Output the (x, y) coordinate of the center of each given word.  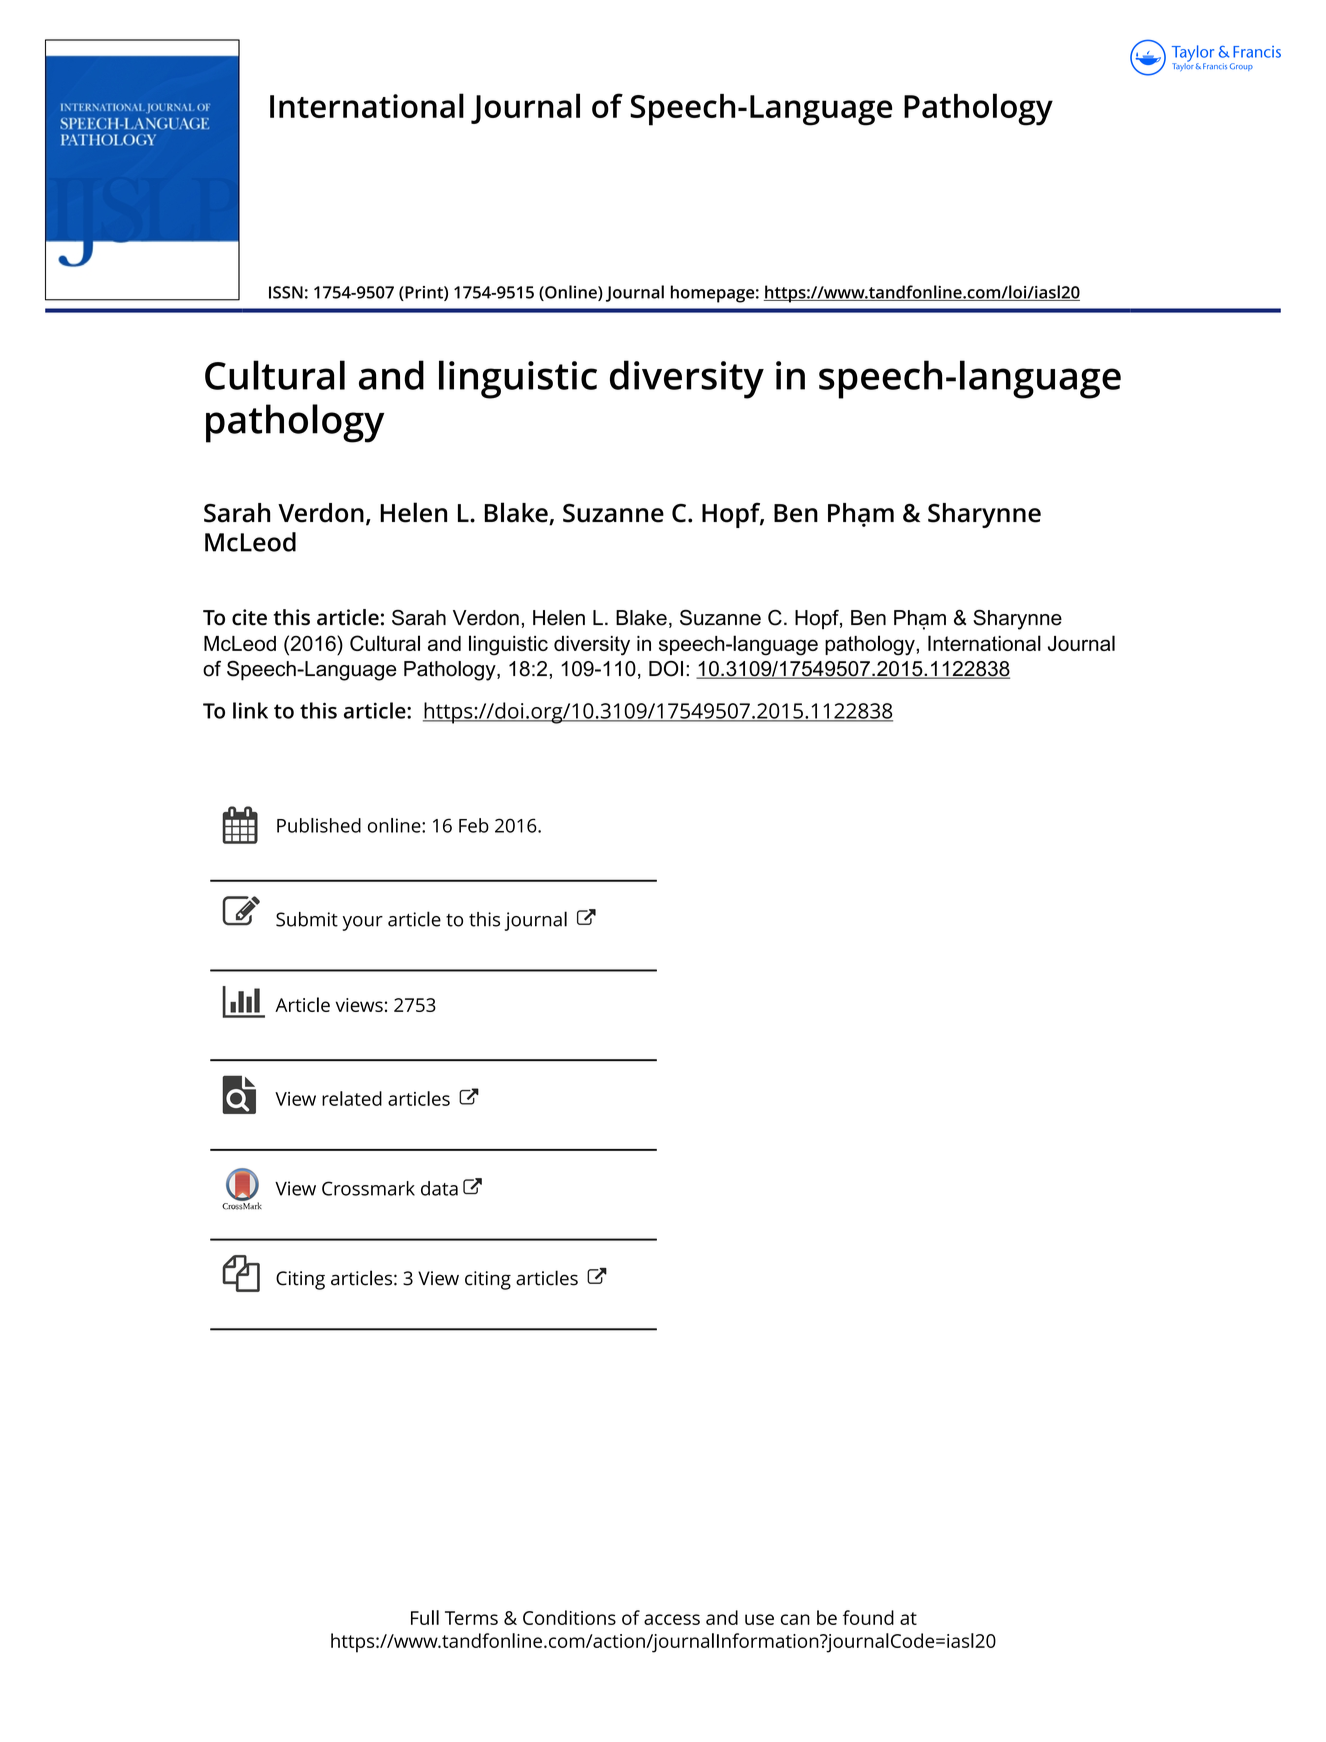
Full (425, 1617)
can (795, 1619)
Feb (474, 825)
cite (249, 617)
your (363, 923)
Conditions (569, 1617)
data (439, 1188)
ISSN (286, 292)
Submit (307, 919)
